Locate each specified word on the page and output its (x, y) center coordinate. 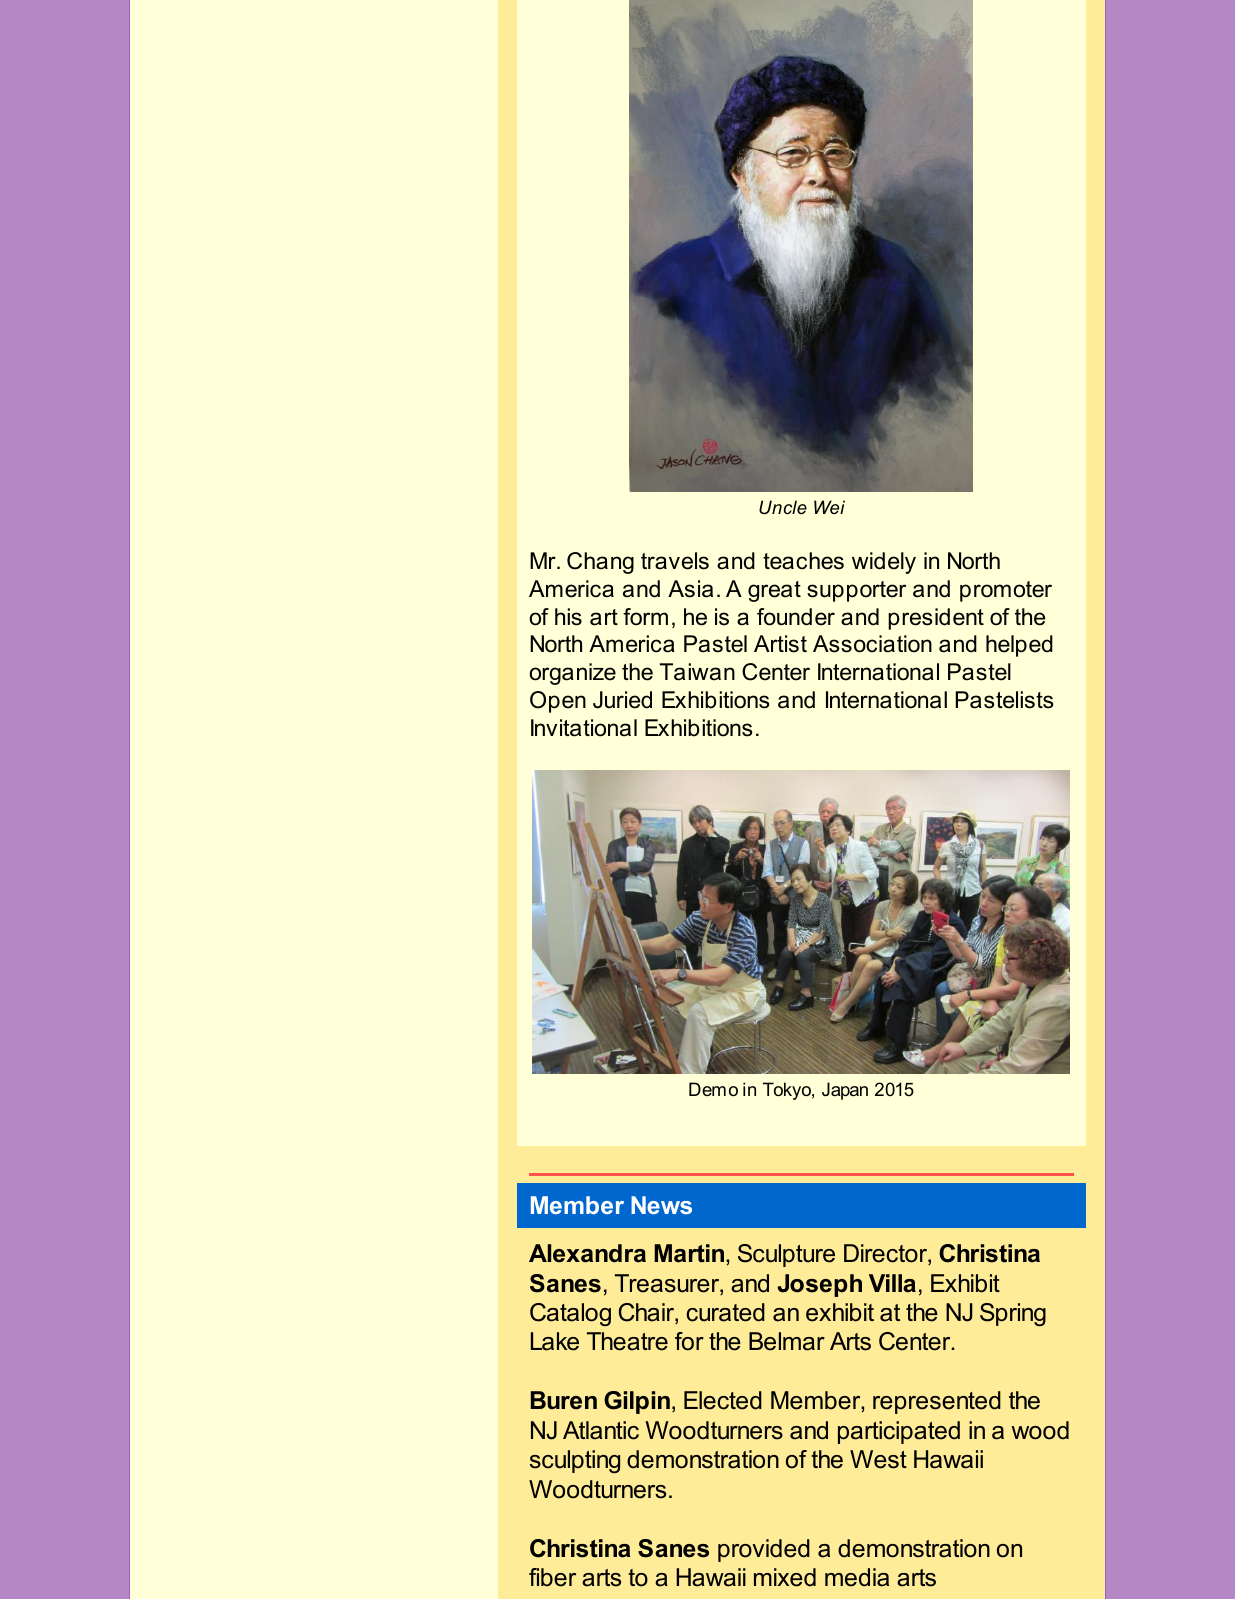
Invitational (584, 728)
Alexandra (587, 1253)
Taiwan (697, 672)
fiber (552, 1577)
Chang (600, 563)
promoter (1006, 591)
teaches (803, 561)
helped (1019, 646)
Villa (892, 1283)
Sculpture (786, 1255)
